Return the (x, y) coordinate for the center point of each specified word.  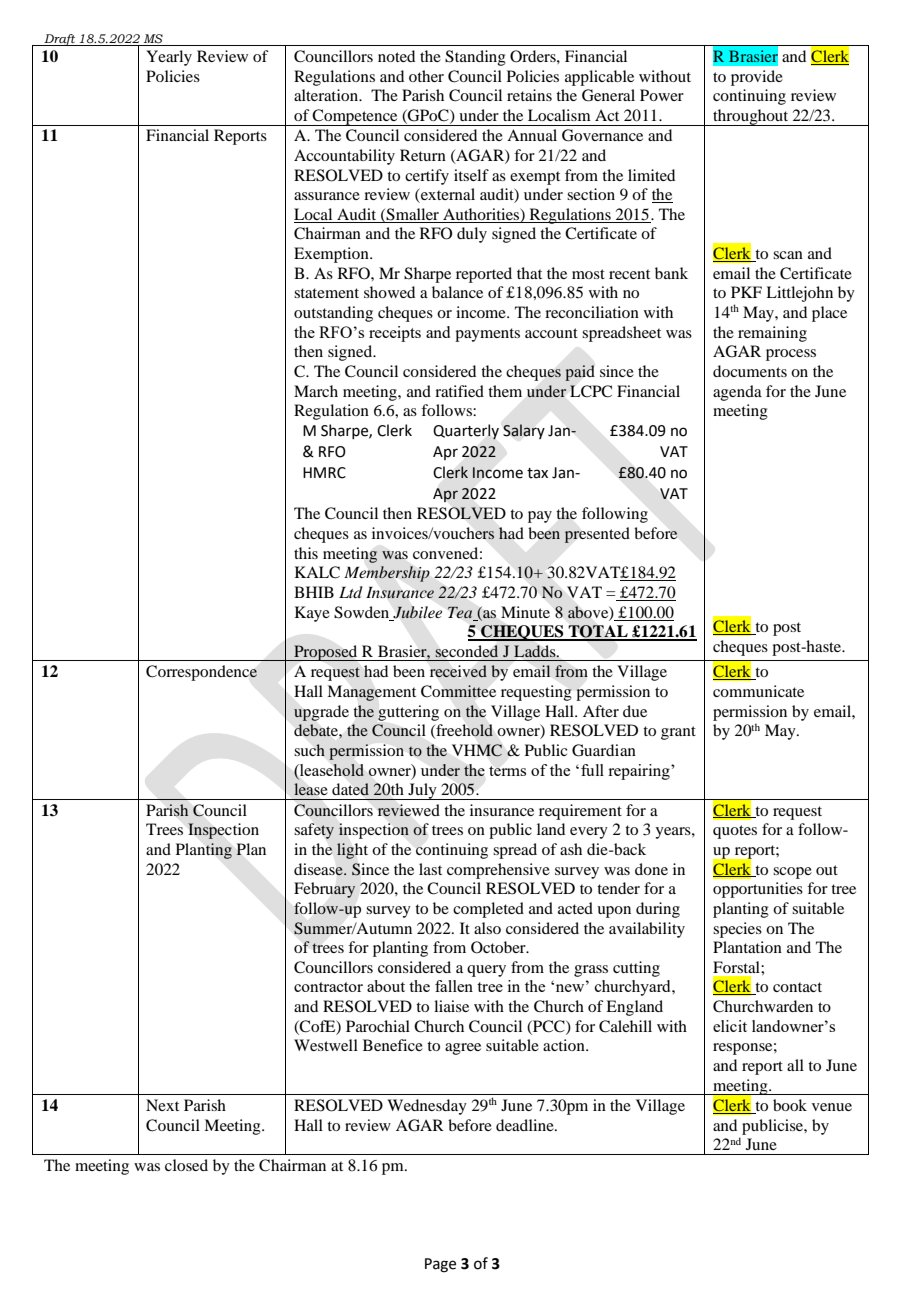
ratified (459, 391)
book (790, 1105)
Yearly (169, 58)
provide (757, 78)
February (325, 890)
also (487, 928)
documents (750, 371)
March (316, 391)
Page (440, 1265)
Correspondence (201, 673)
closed (186, 1165)
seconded (466, 651)
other (426, 76)
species (737, 930)
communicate (758, 691)
